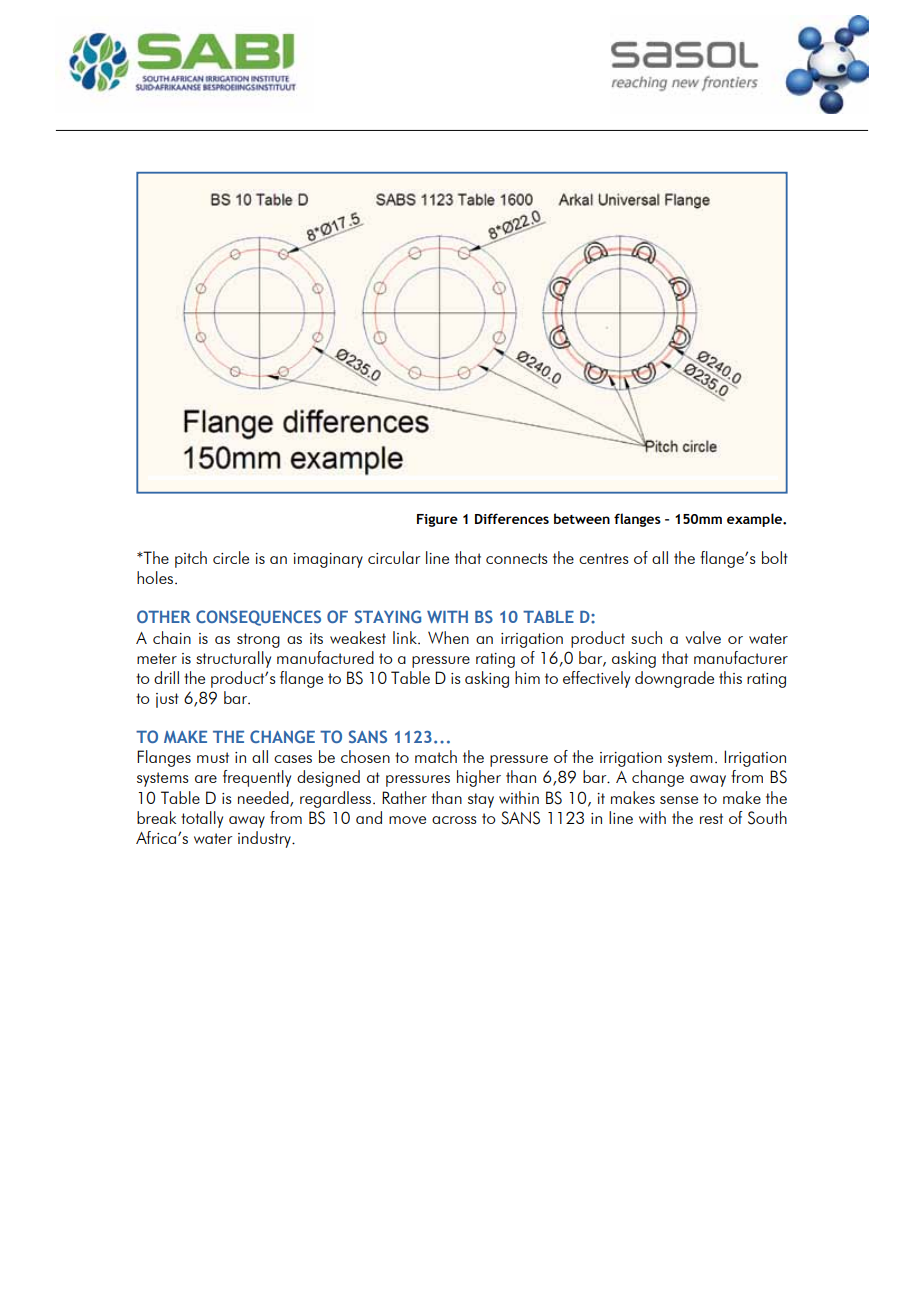 The width and height of the screenshot is (924, 1308). I want to click on him, so click(527, 677).
